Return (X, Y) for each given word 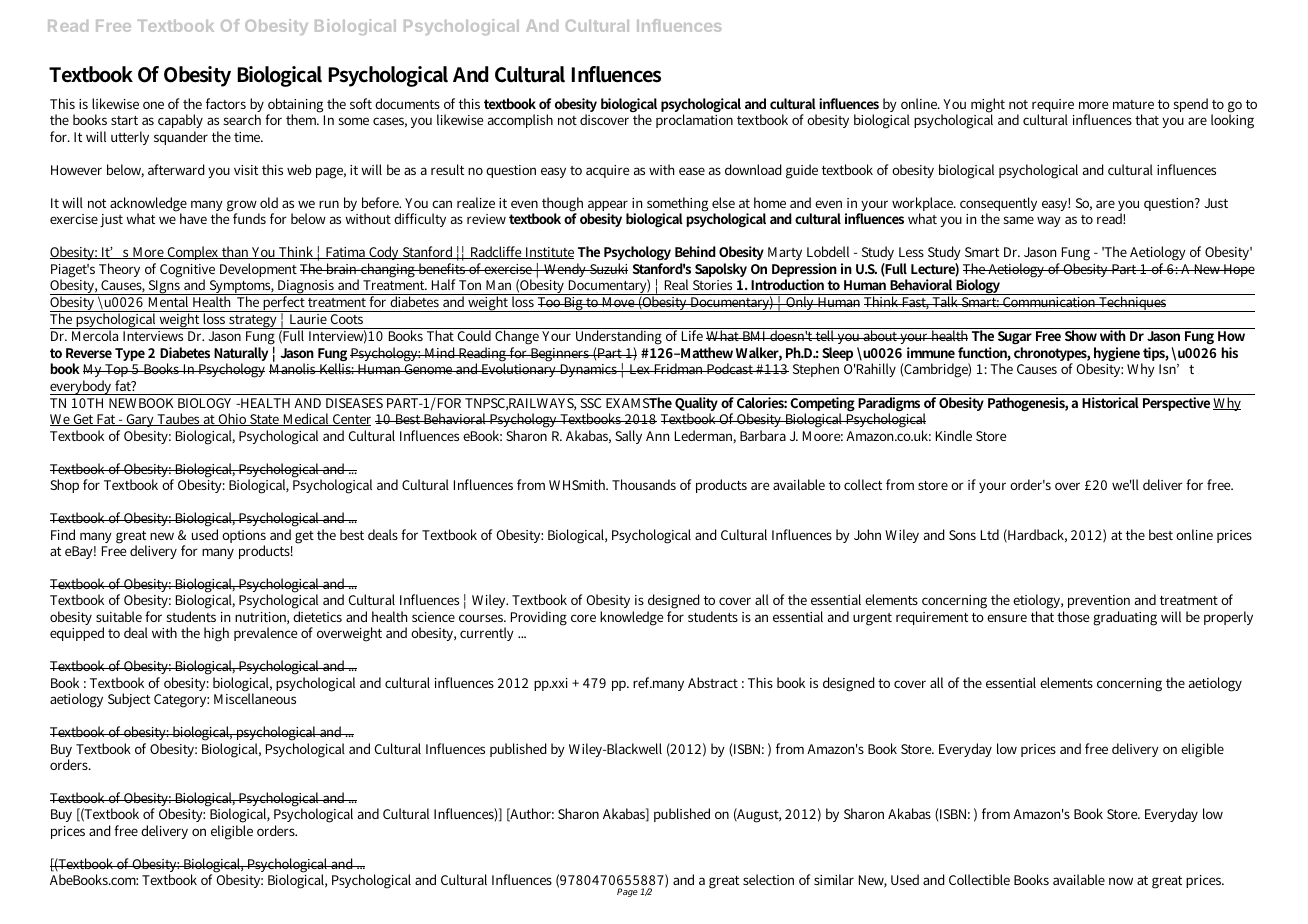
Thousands (644, 484)
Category (181, 701)
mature (1133, 104)
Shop (64, 486)
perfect (284, 304)
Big (573, 303)
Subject (129, 700)
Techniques (1133, 303)
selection (768, 879)
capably (180, 123)
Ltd (990, 534)
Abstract (713, 682)
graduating (1125, 618)
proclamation (694, 121)
